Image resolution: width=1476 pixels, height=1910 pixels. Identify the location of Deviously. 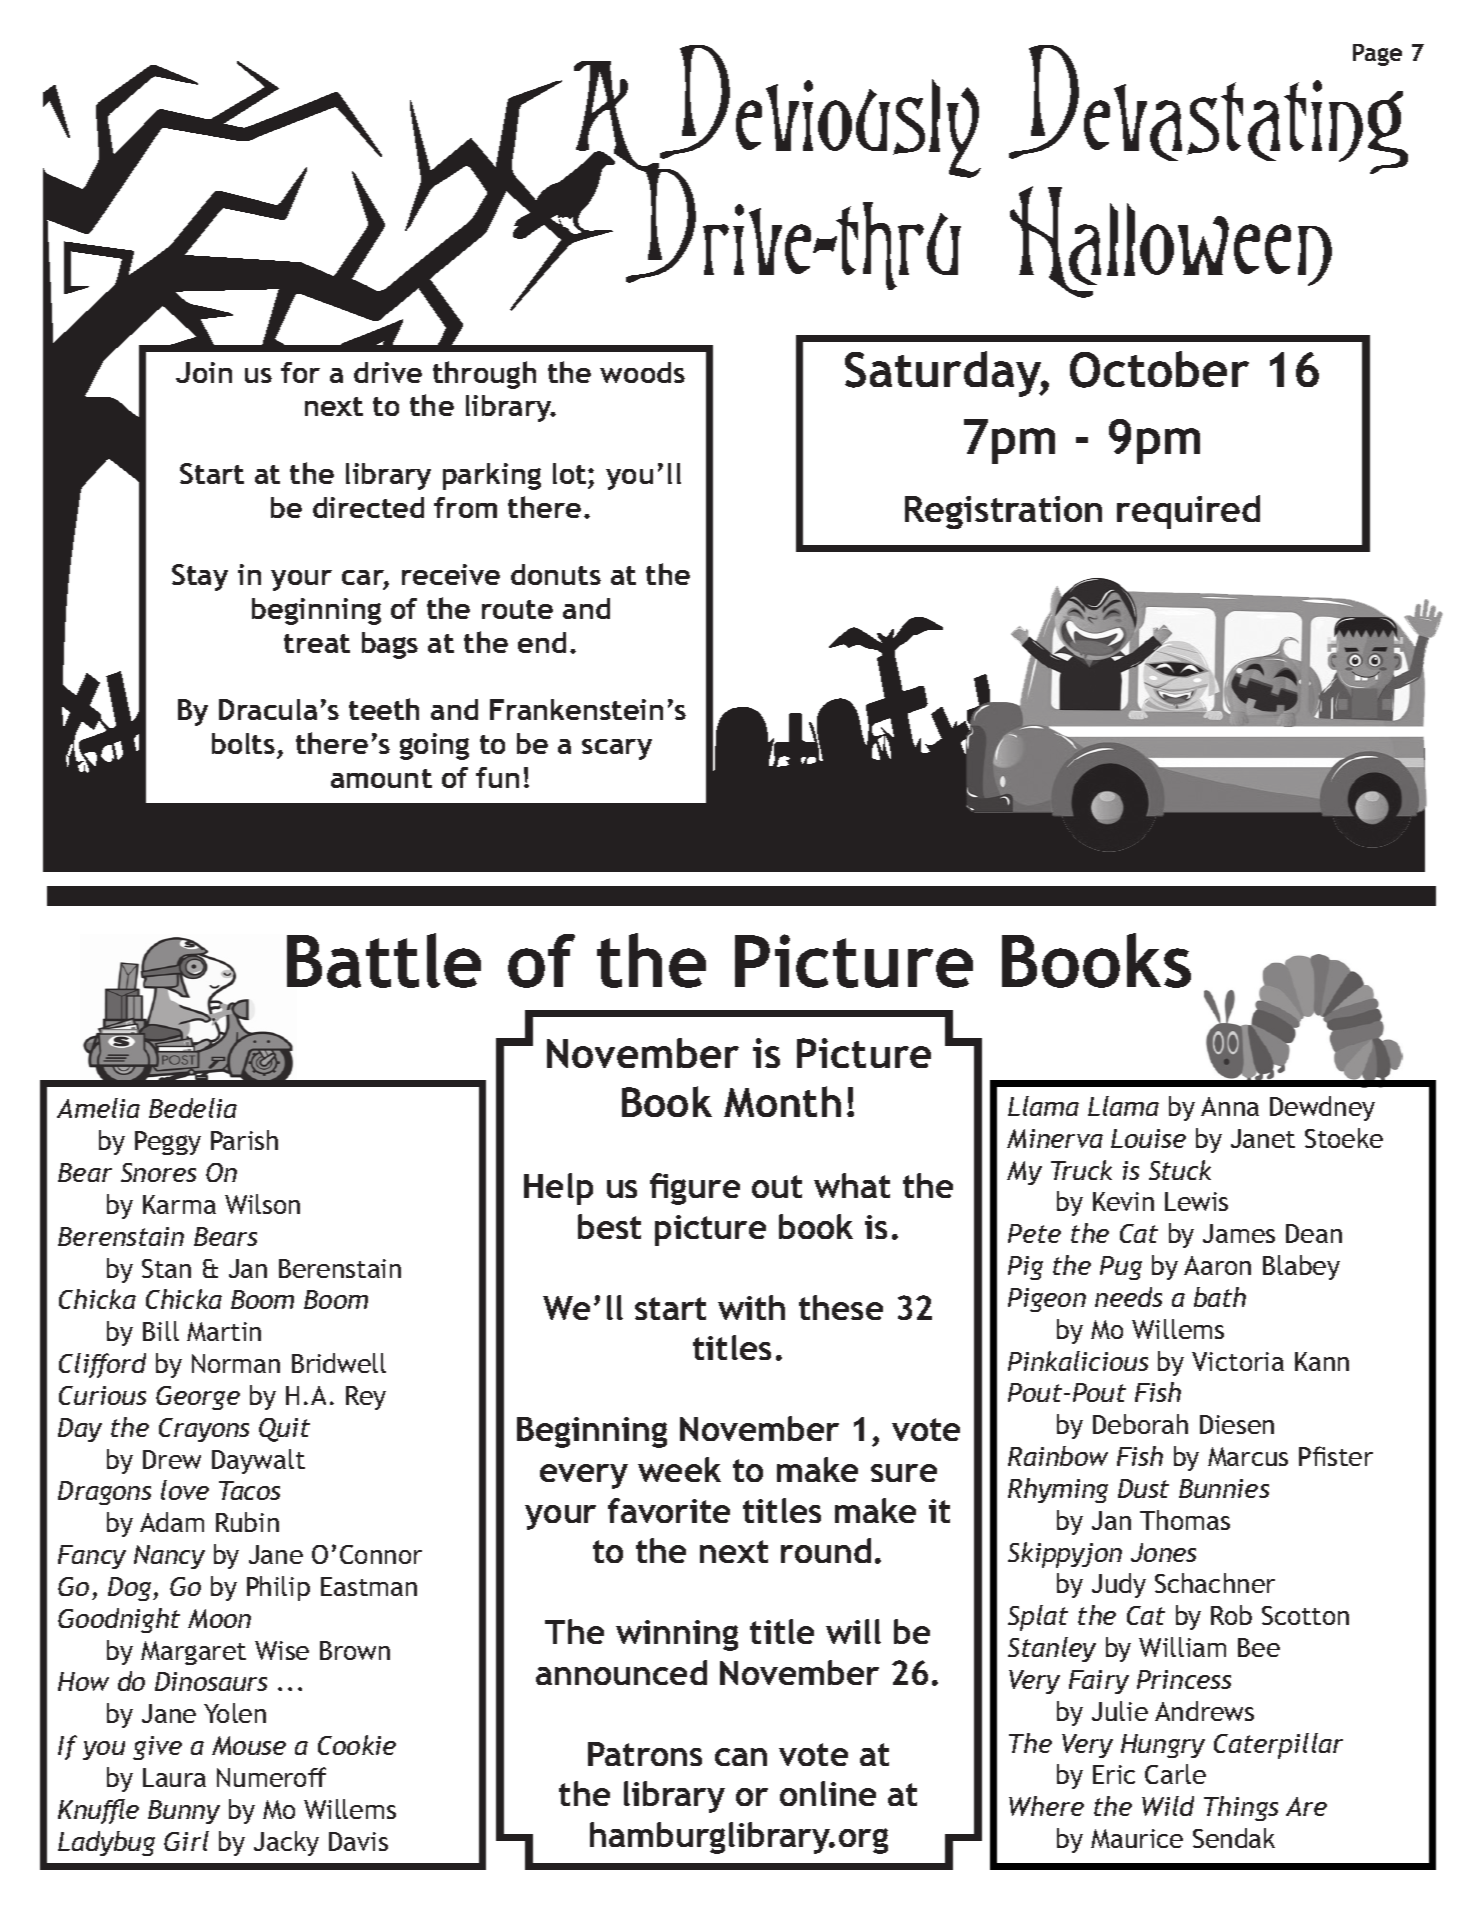
(820, 113).
